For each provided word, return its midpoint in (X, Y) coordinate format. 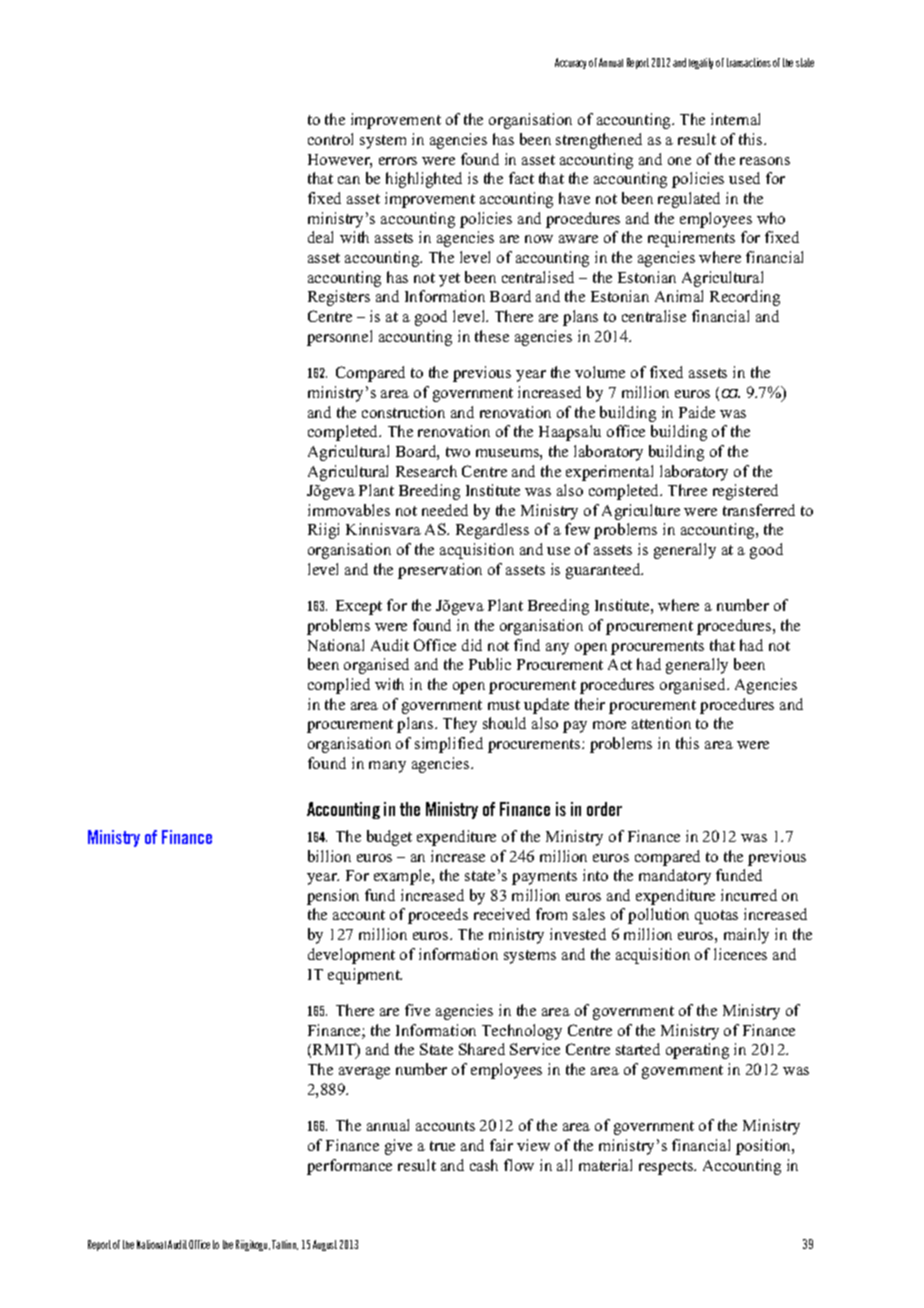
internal (735, 119)
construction (403, 412)
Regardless (492, 531)
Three (687, 490)
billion (329, 856)
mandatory (675, 877)
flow (519, 1165)
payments (544, 878)
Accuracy (570, 63)
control (330, 139)
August (325, 1245)
